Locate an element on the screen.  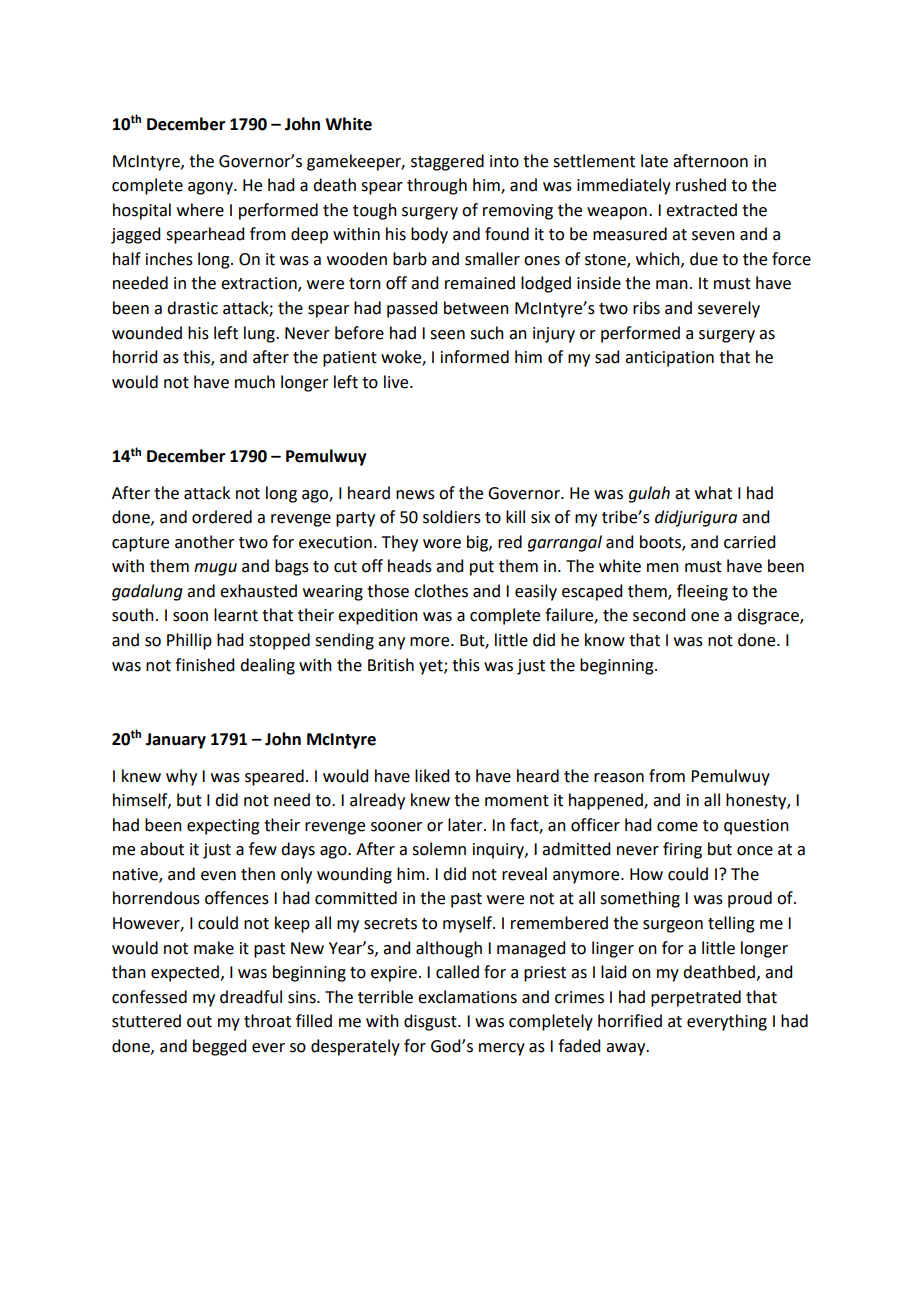
disgust is located at coordinates (431, 1022).
